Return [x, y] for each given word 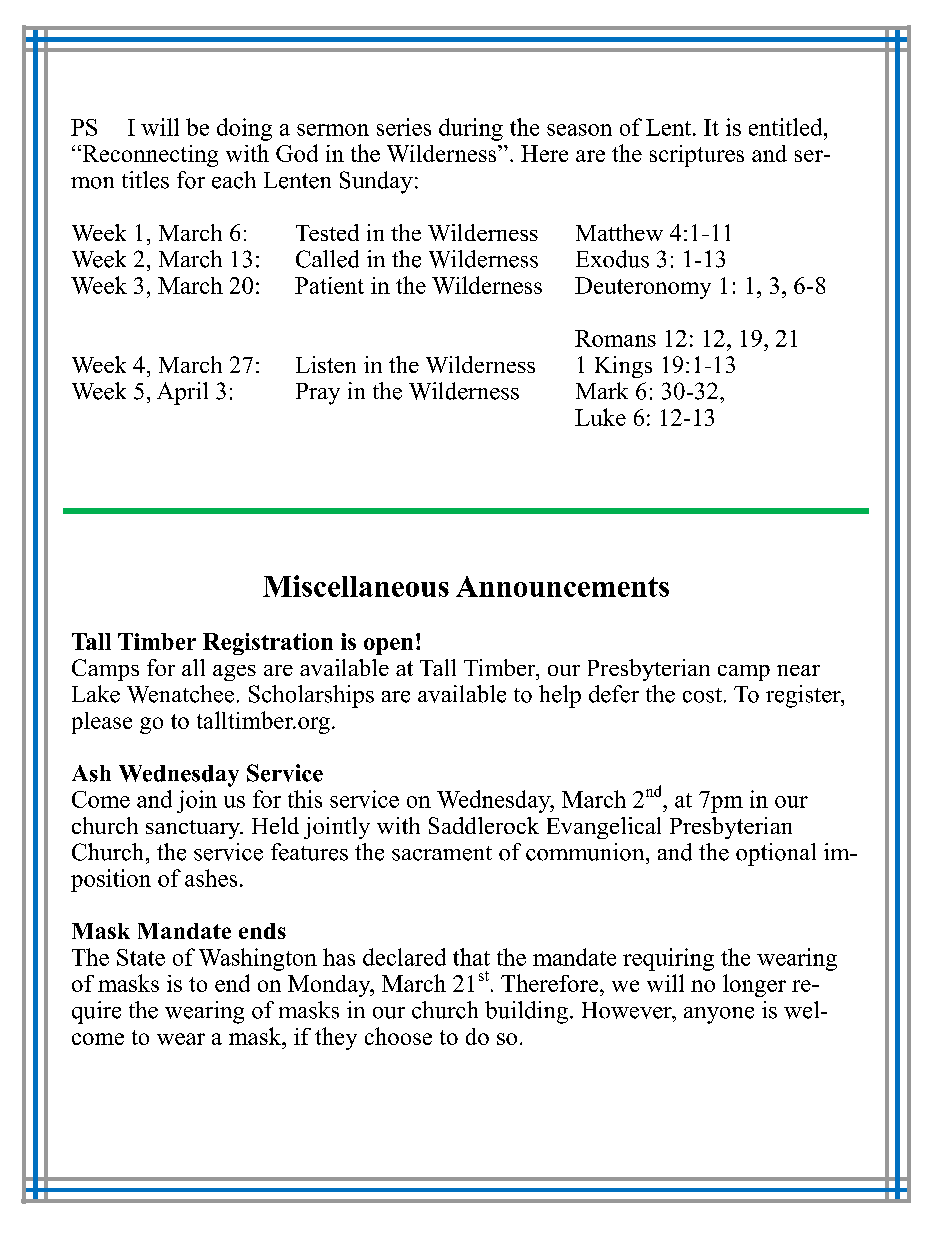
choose [398, 1036]
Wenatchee [180, 694]
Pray [318, 394]
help [560, 696]
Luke [600, 417]
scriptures [697, 156]
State [141, 957]
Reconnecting [149, 156]
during [471, 129]
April [182, 393]
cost [702, 695]
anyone [719, 1015]
